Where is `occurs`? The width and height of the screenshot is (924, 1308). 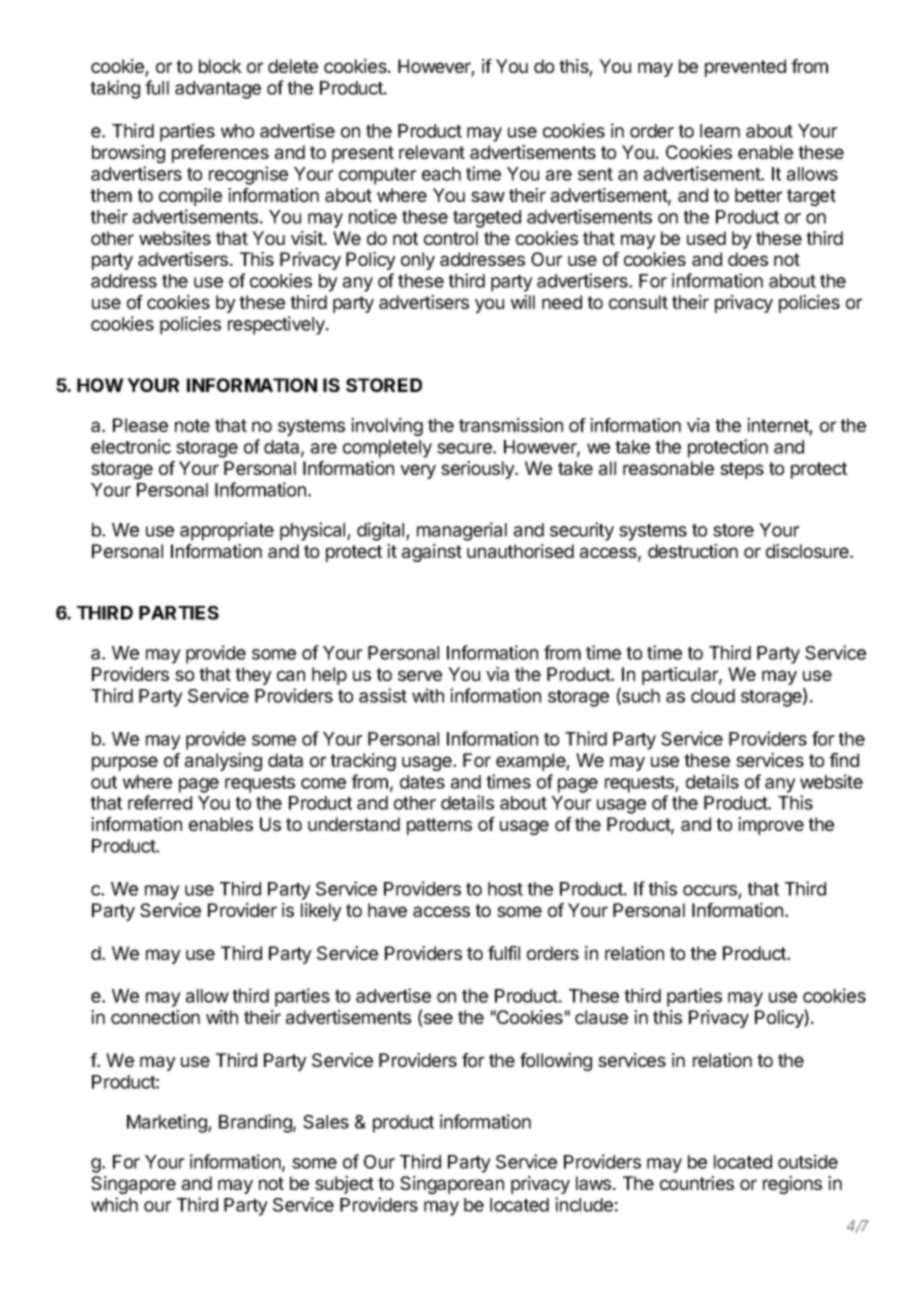
occurs is located at coordinates (710, 890).
